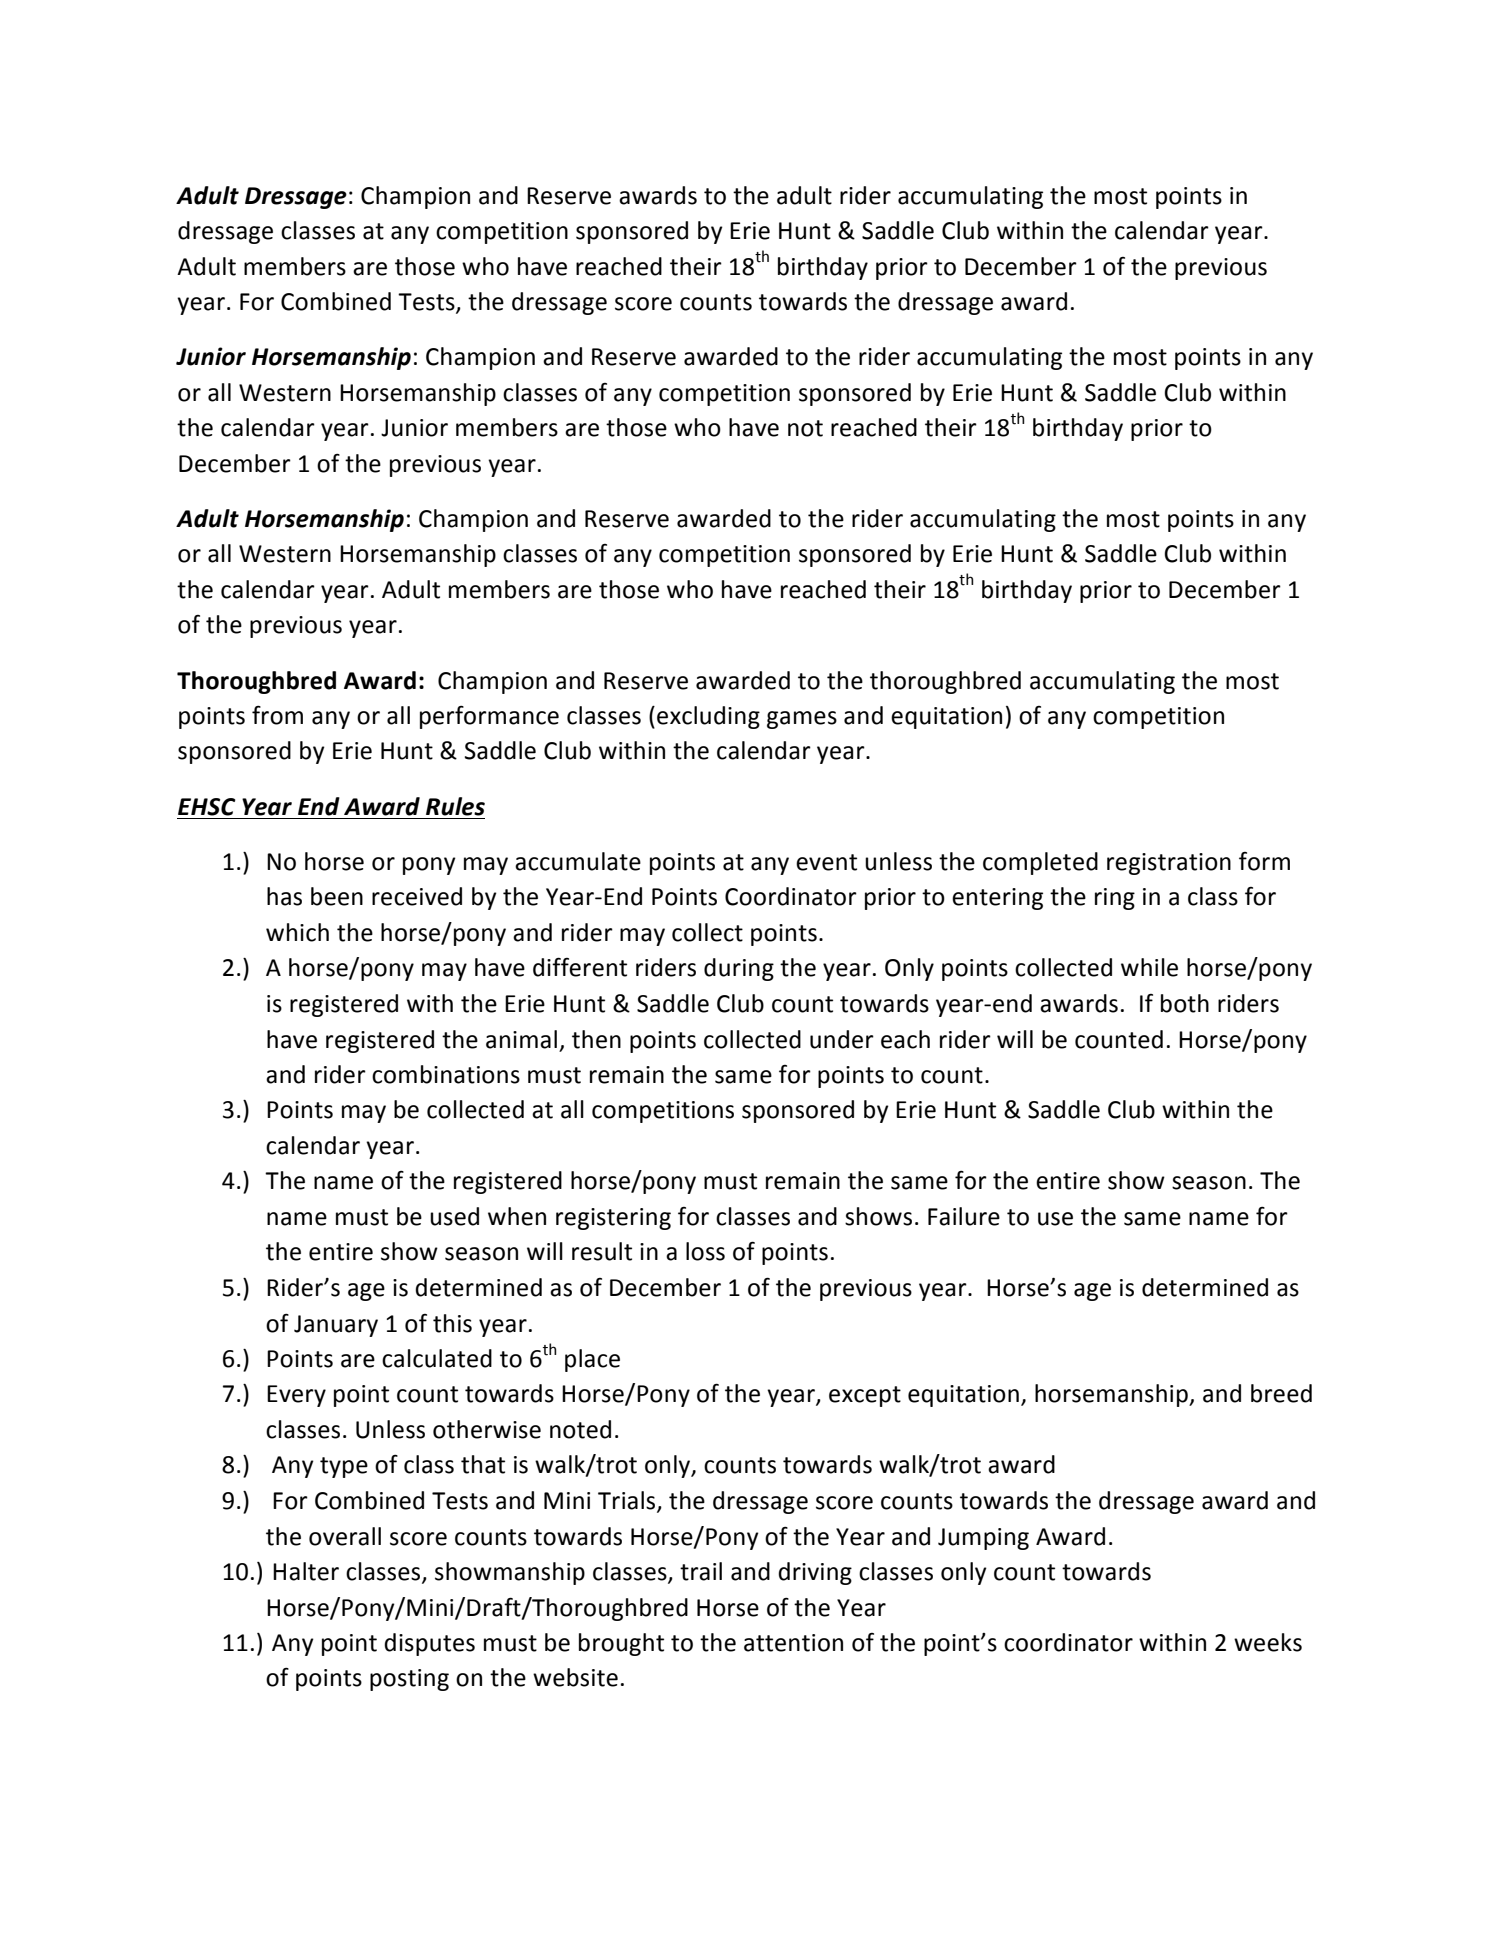 Image resolution: width=1500 pixels, height=1941 pixels. Describe the element at coordinates (1149, 967) in the document. I see `while` at that location.
